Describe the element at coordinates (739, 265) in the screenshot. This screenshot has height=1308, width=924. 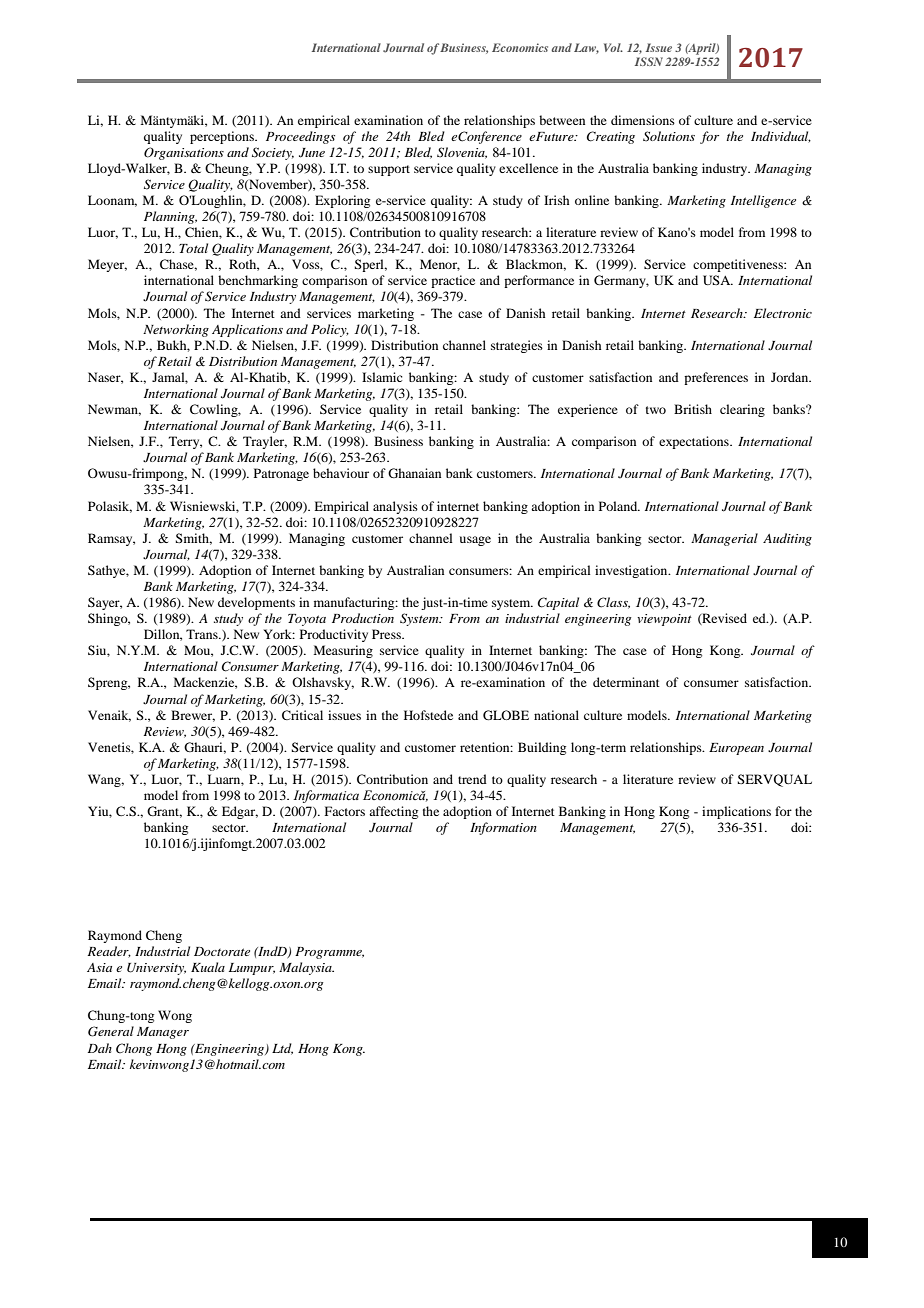
I see `competitiveness` at that location.
